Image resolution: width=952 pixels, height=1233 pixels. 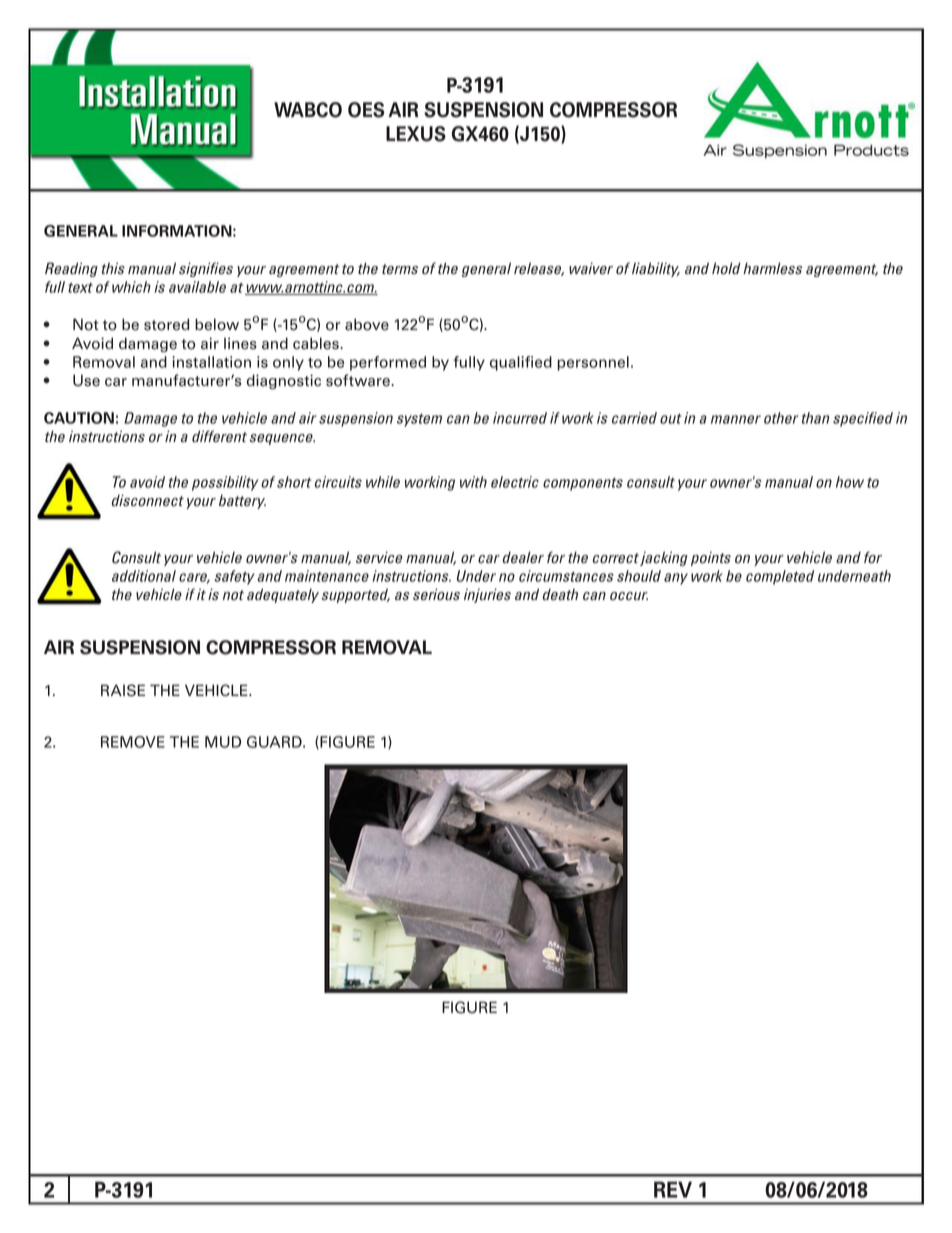 What do you see at coordinates (123, 690) in the image?
I see `RAISE` at bounding box center [123, 690].
